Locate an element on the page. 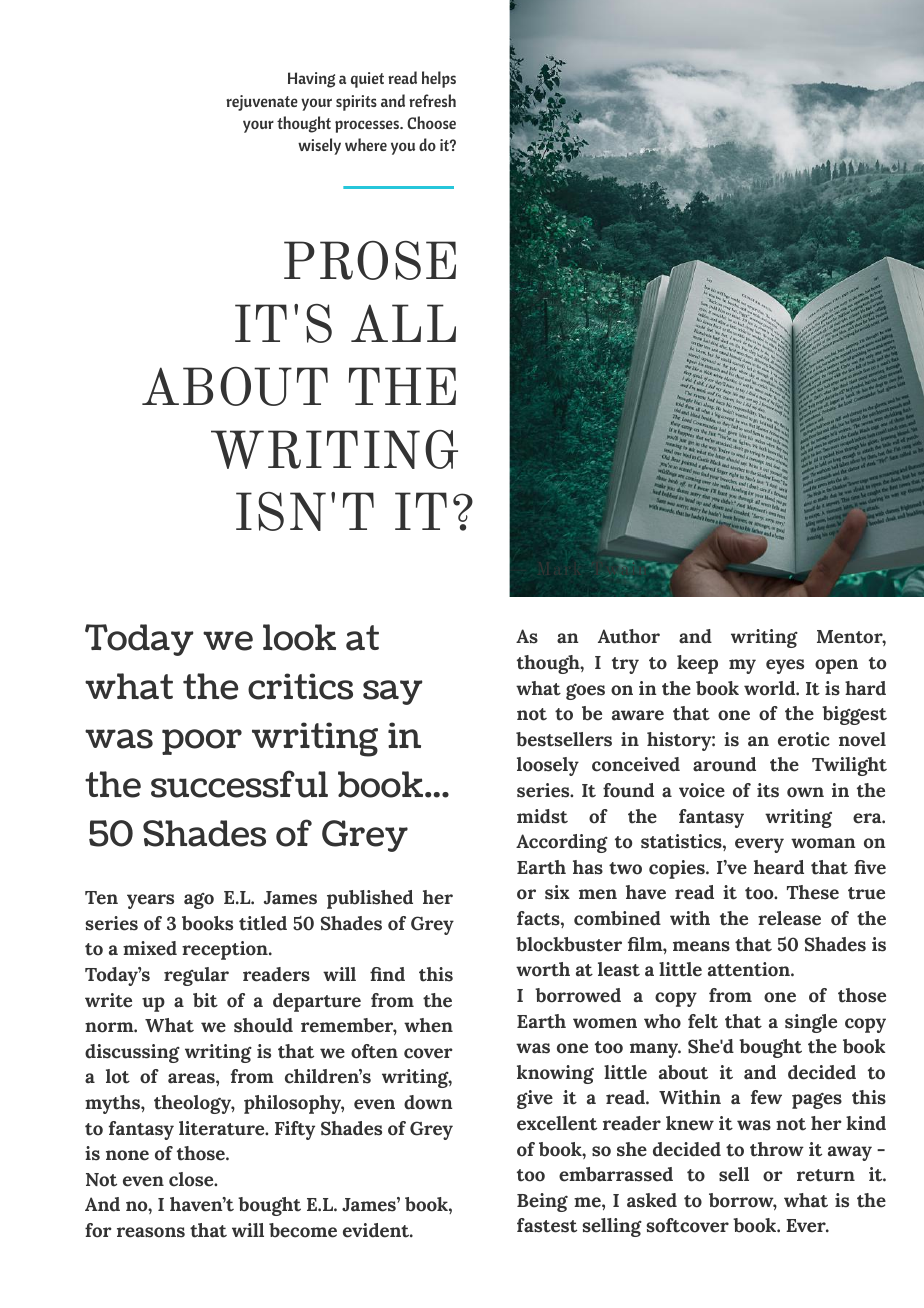  worth is located at coordinates (543, 969).
